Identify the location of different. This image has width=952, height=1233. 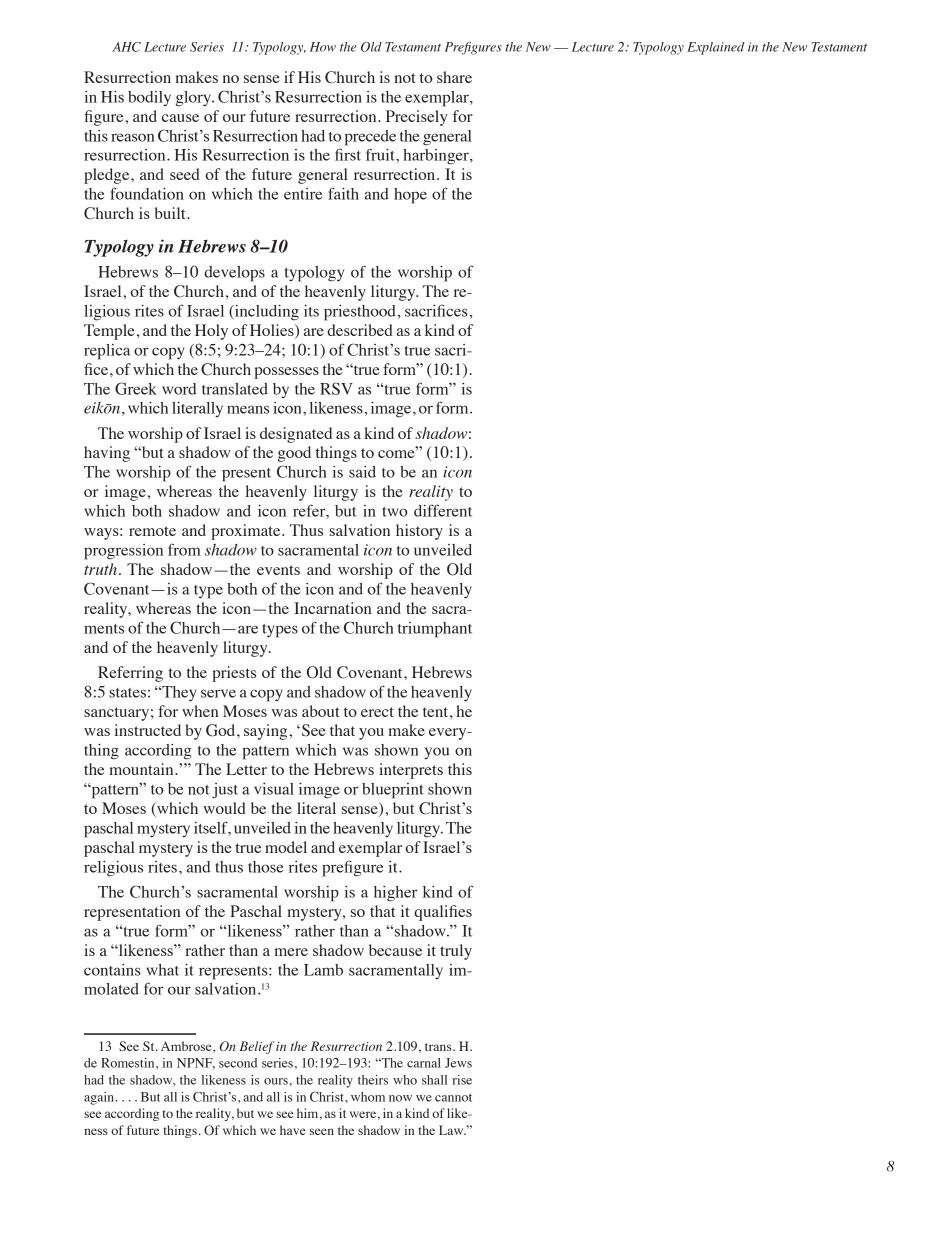
(443, 510).
